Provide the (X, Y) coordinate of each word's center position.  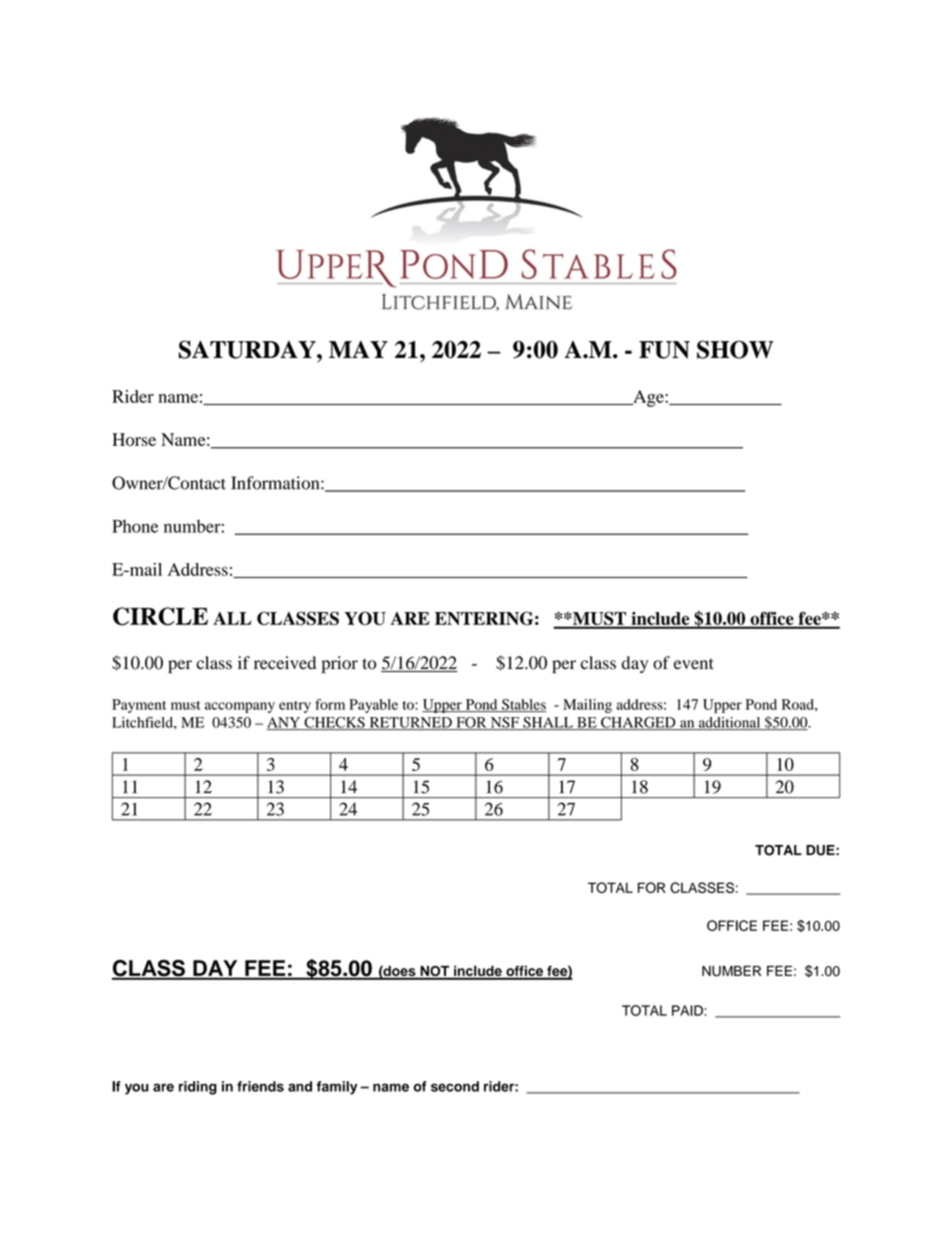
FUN (664, 350)
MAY (358, 349)
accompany (240, 707)
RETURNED (410, 723)
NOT (435, 972)
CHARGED (638, 723)
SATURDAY (248, 349)
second (455, 1086)
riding (198, 1088)
